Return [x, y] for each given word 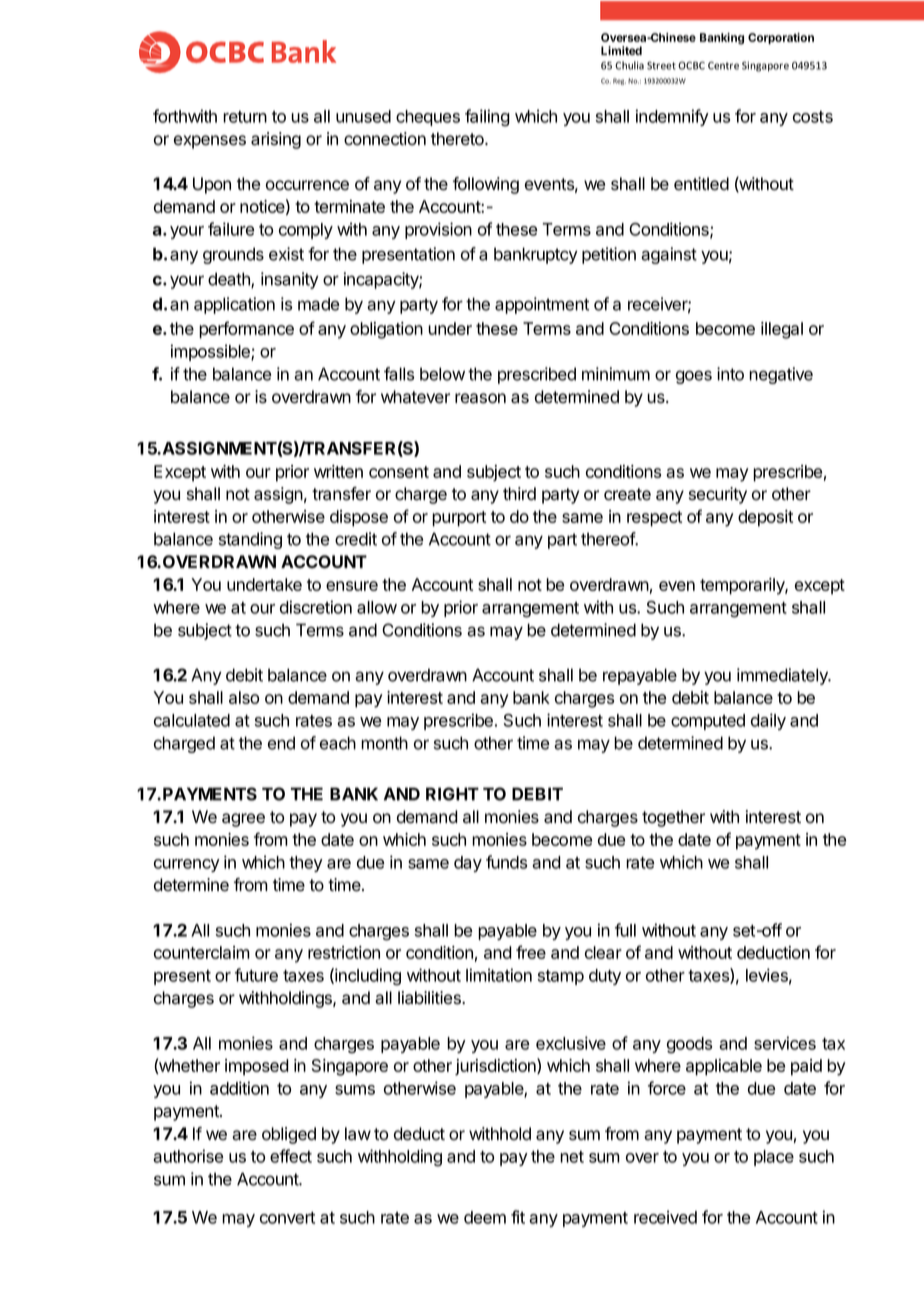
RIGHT [452, 794]
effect [291, 1156]
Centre [723, 65]
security [718, 495]
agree [243, 820]
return [245, 117]
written [338, 471]
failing [487, 118]
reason [480, 398]
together [673, 818]
